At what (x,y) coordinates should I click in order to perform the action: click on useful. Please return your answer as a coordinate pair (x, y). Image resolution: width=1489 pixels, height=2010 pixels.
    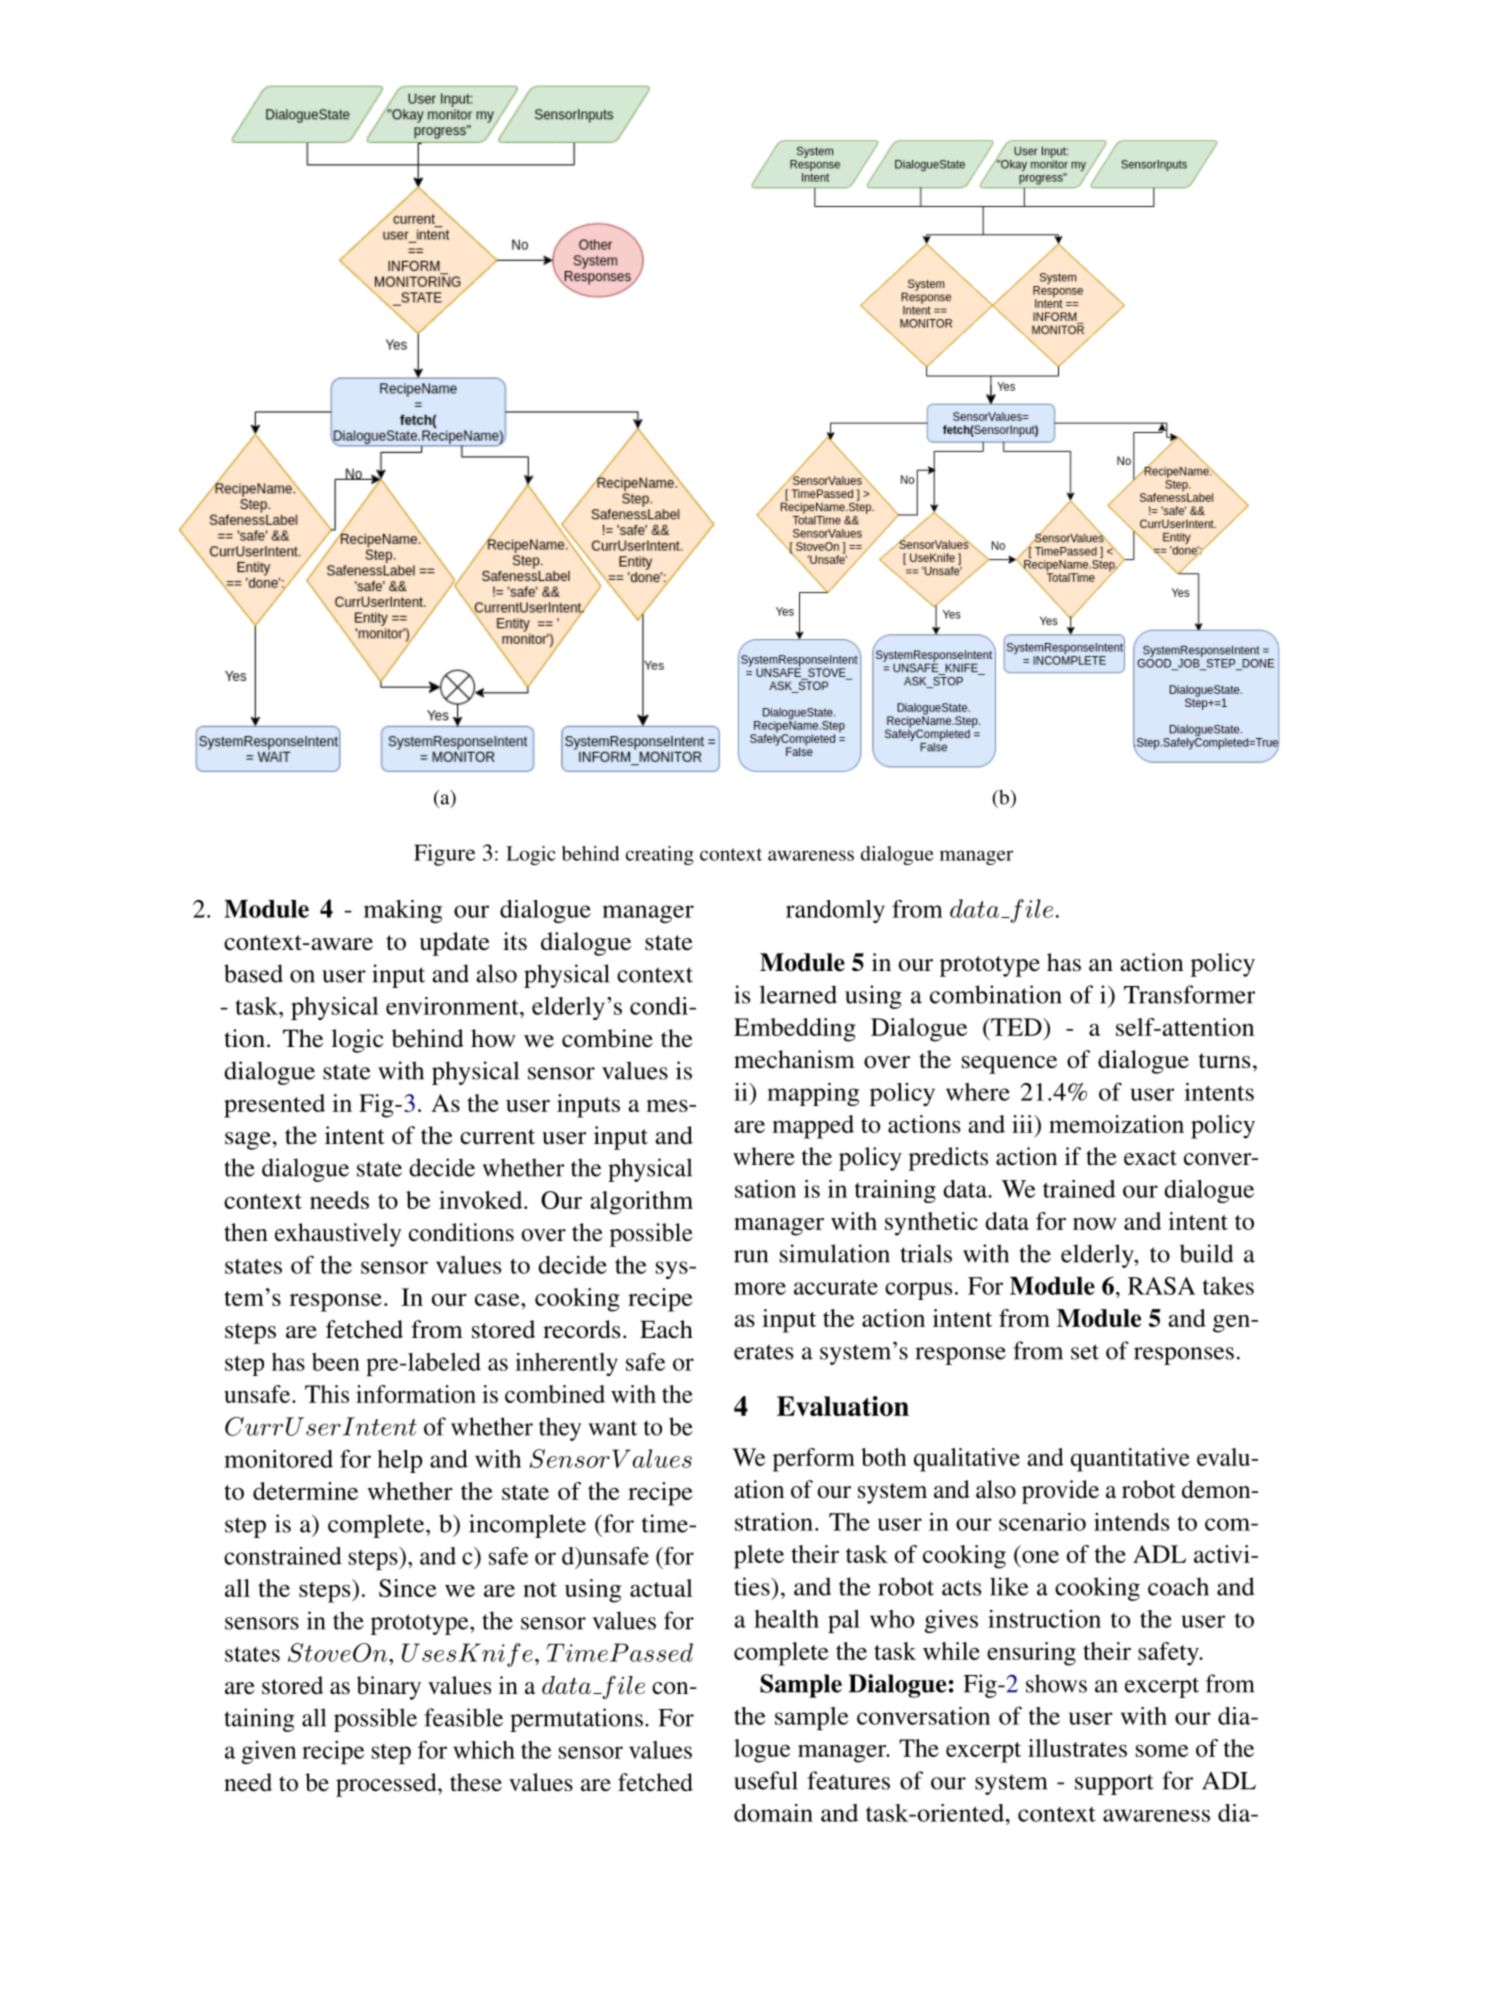
    Looking at the image, I should click on (766, 1780).
